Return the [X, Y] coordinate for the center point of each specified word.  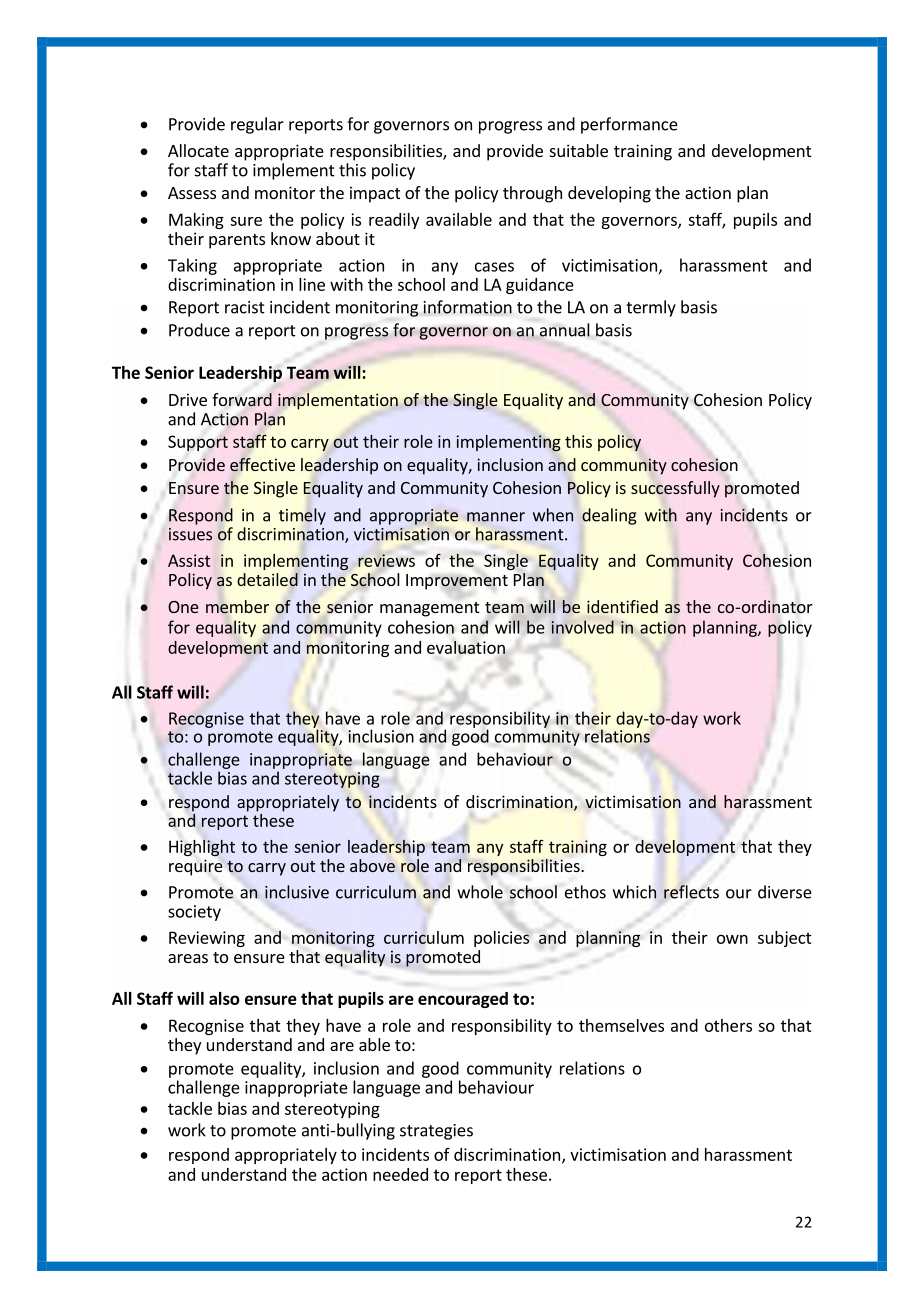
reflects [691, 892]
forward [242, 400]
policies [501, 938]
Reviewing [207, 939]
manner [496, 517]
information [468, 307]
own [732, 939]
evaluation [466, 647]
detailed [267, 580]
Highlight [202, 848]
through [532, 194]
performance [629, 125]
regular [257, 125]
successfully [675, 489]
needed [400, 1174]
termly [651, 308]
